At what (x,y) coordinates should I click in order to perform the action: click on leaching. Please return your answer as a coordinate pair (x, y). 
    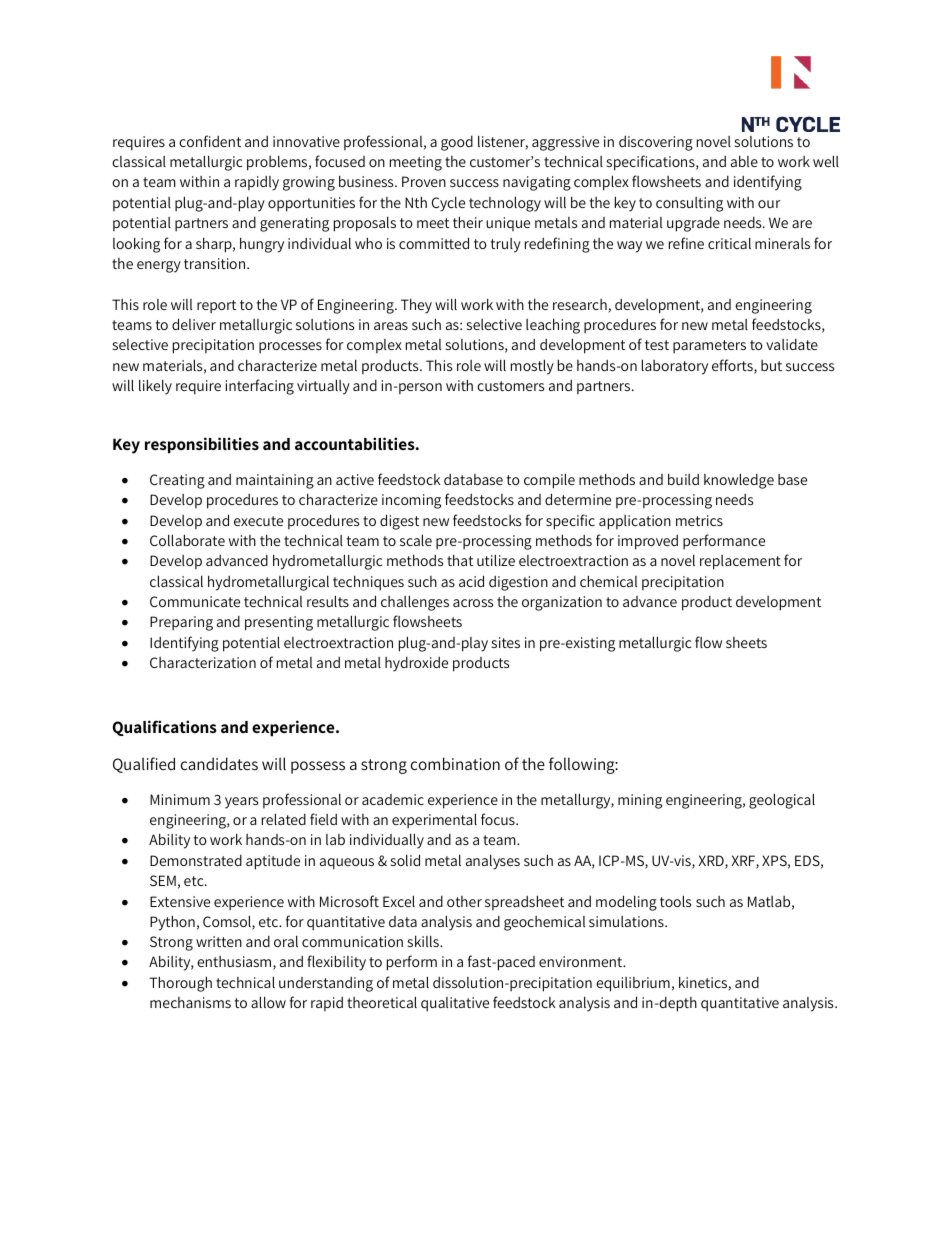
    Looking at the image, I should click on (553, 326).
